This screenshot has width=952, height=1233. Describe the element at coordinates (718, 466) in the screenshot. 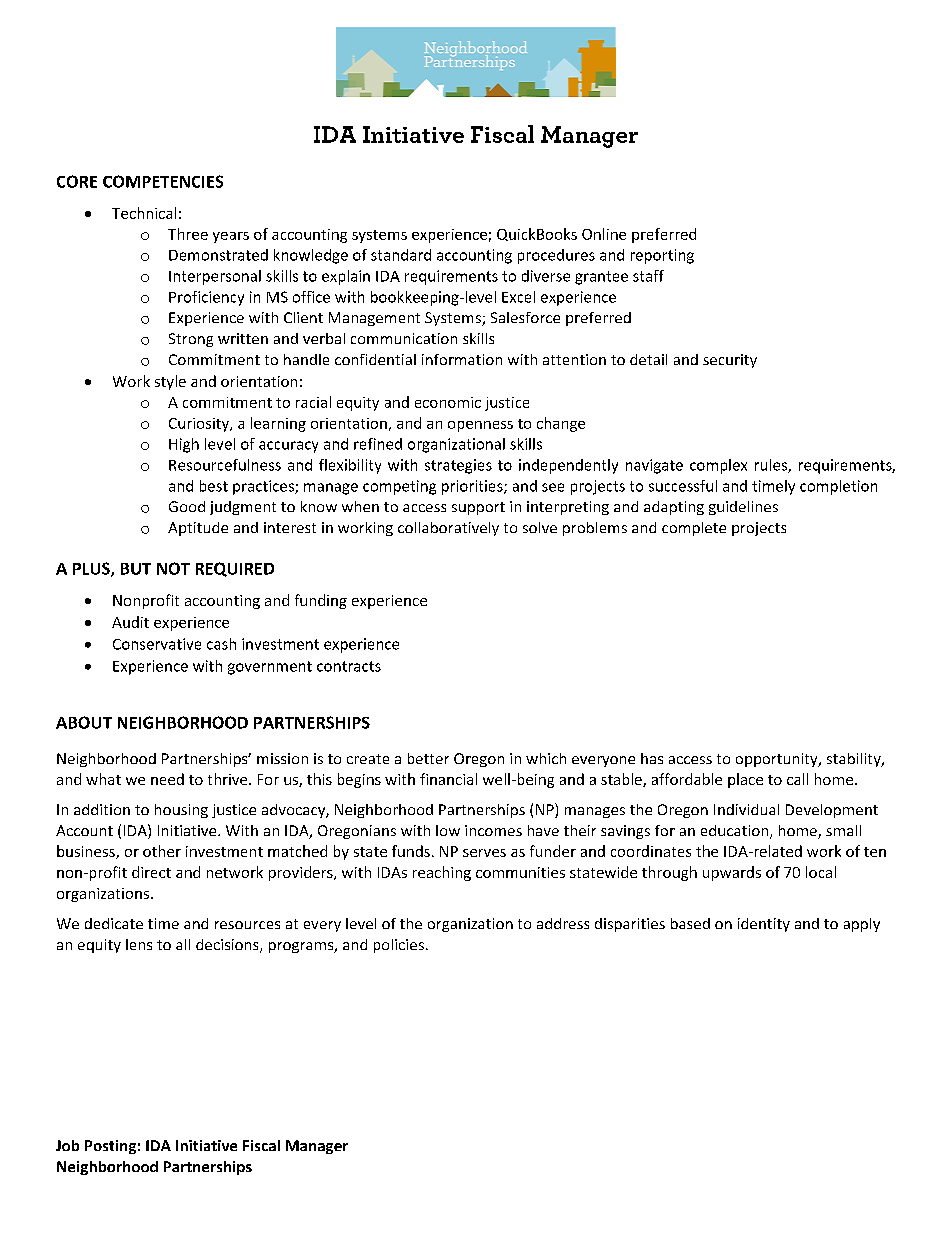

I see `complex` at that location.
